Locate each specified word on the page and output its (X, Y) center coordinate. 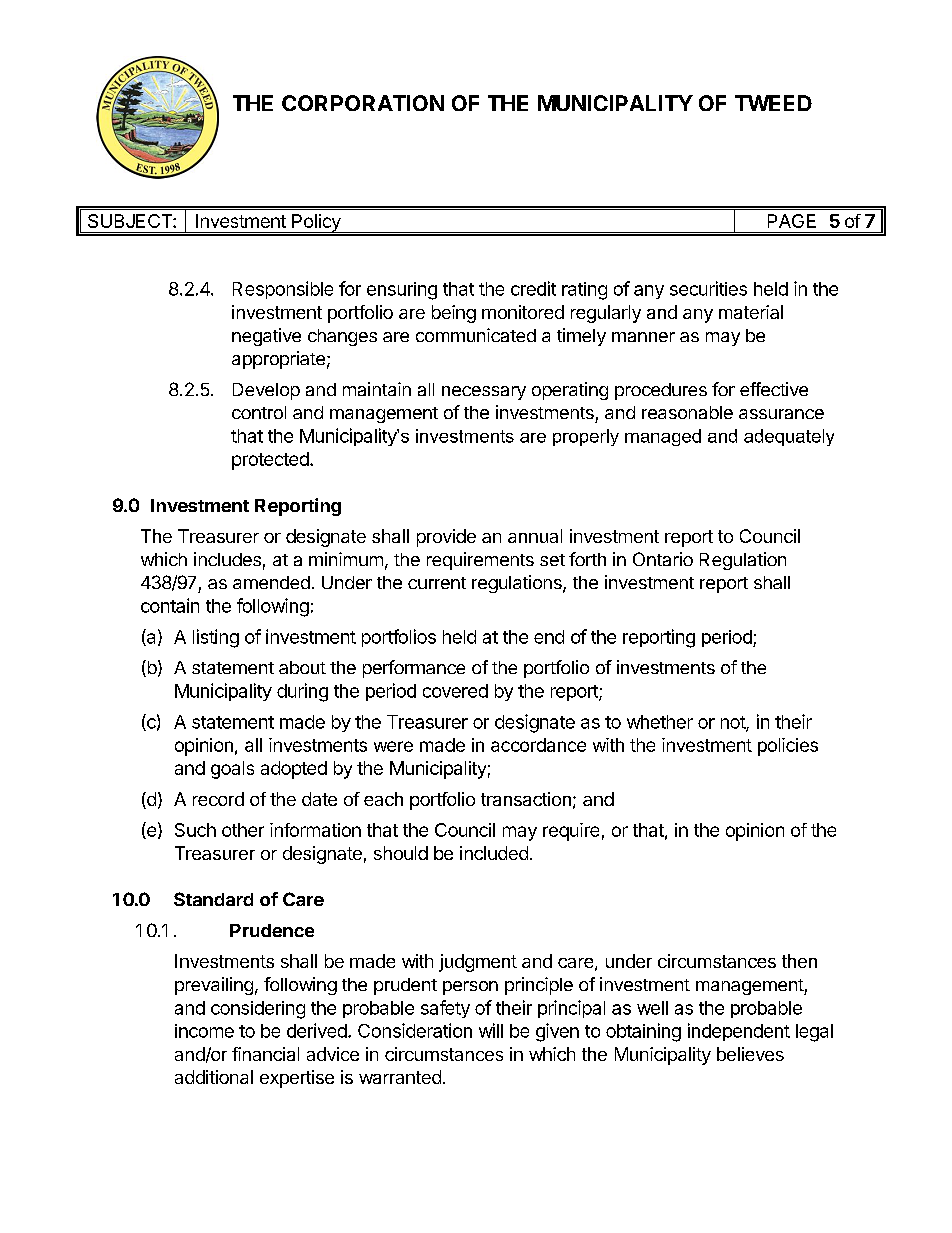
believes (750, 1054)
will (491, 1030)
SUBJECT (131, 221)
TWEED (773, 103)
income (204, 1031)
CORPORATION (363, 103)
